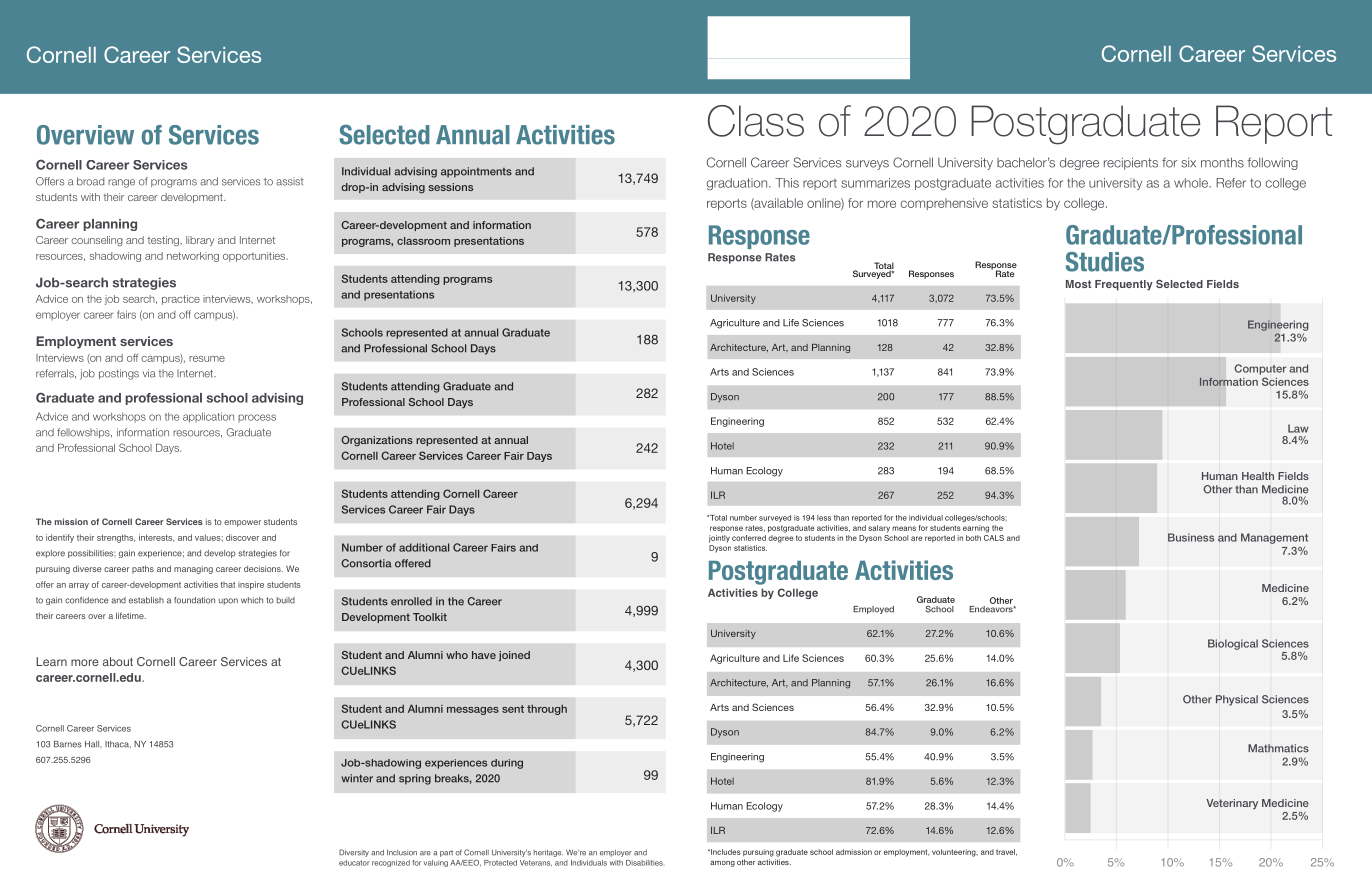  Describe the element at coordinates (824, 518) in the page. I see `less` at that location.
